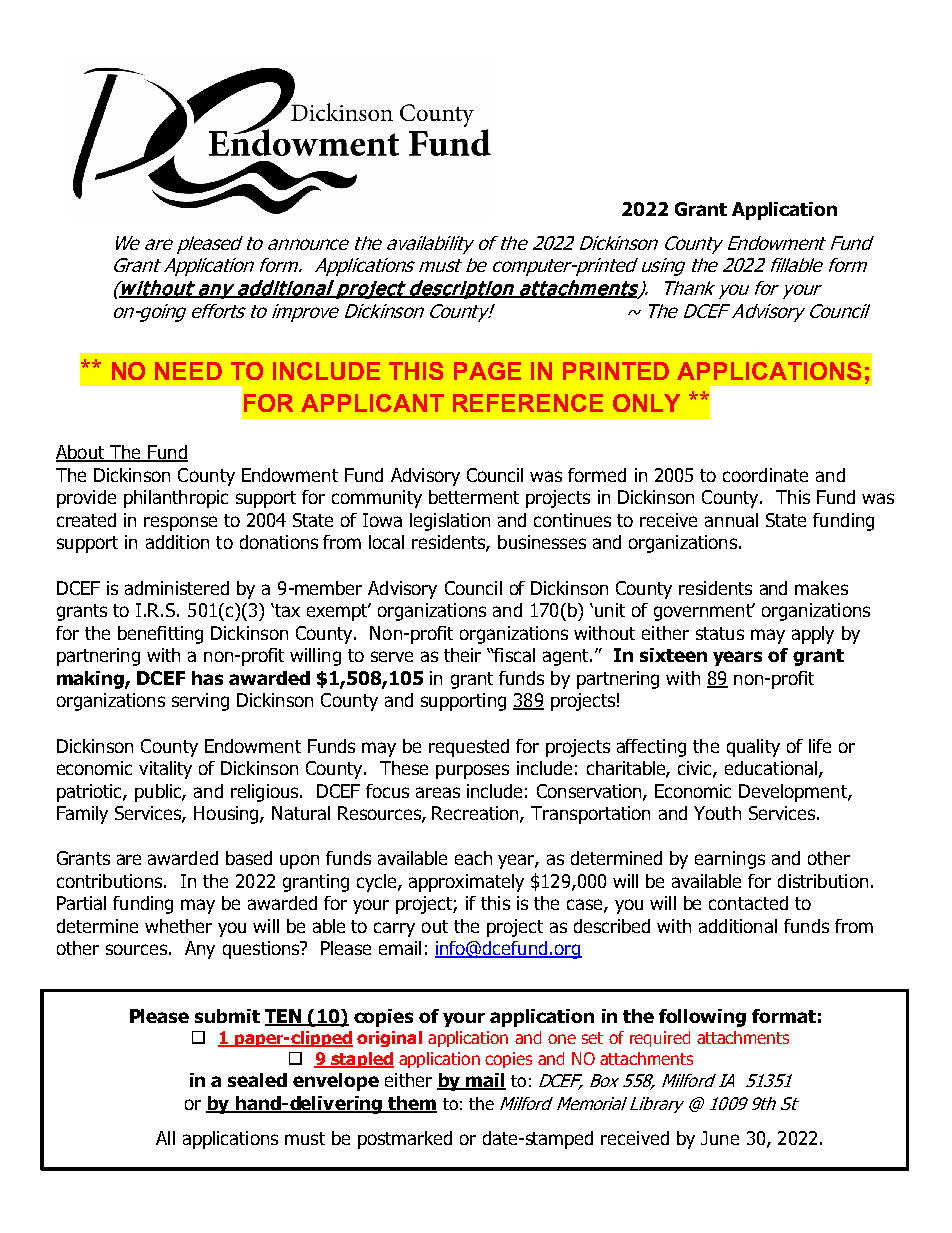 The width and height of the document is (952, 1233). What do you see at coordinates (821, 588) in the document?
I see `makes` at bounding box center [821, 588].
